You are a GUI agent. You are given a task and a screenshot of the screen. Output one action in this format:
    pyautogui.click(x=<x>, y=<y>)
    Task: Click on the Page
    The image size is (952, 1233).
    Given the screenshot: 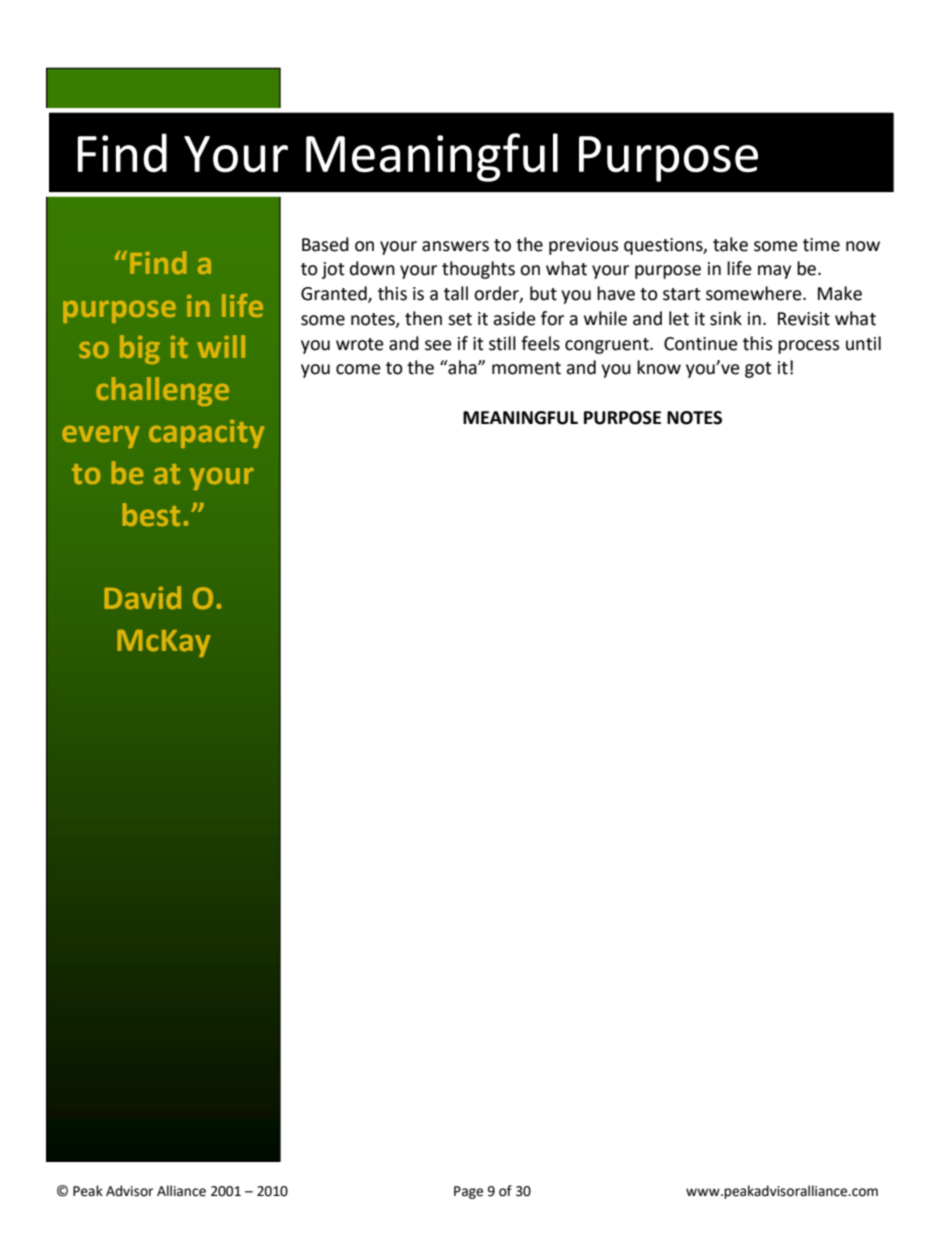 What is the action you would take?
    pyautogui.click(x=468, y=1192)
